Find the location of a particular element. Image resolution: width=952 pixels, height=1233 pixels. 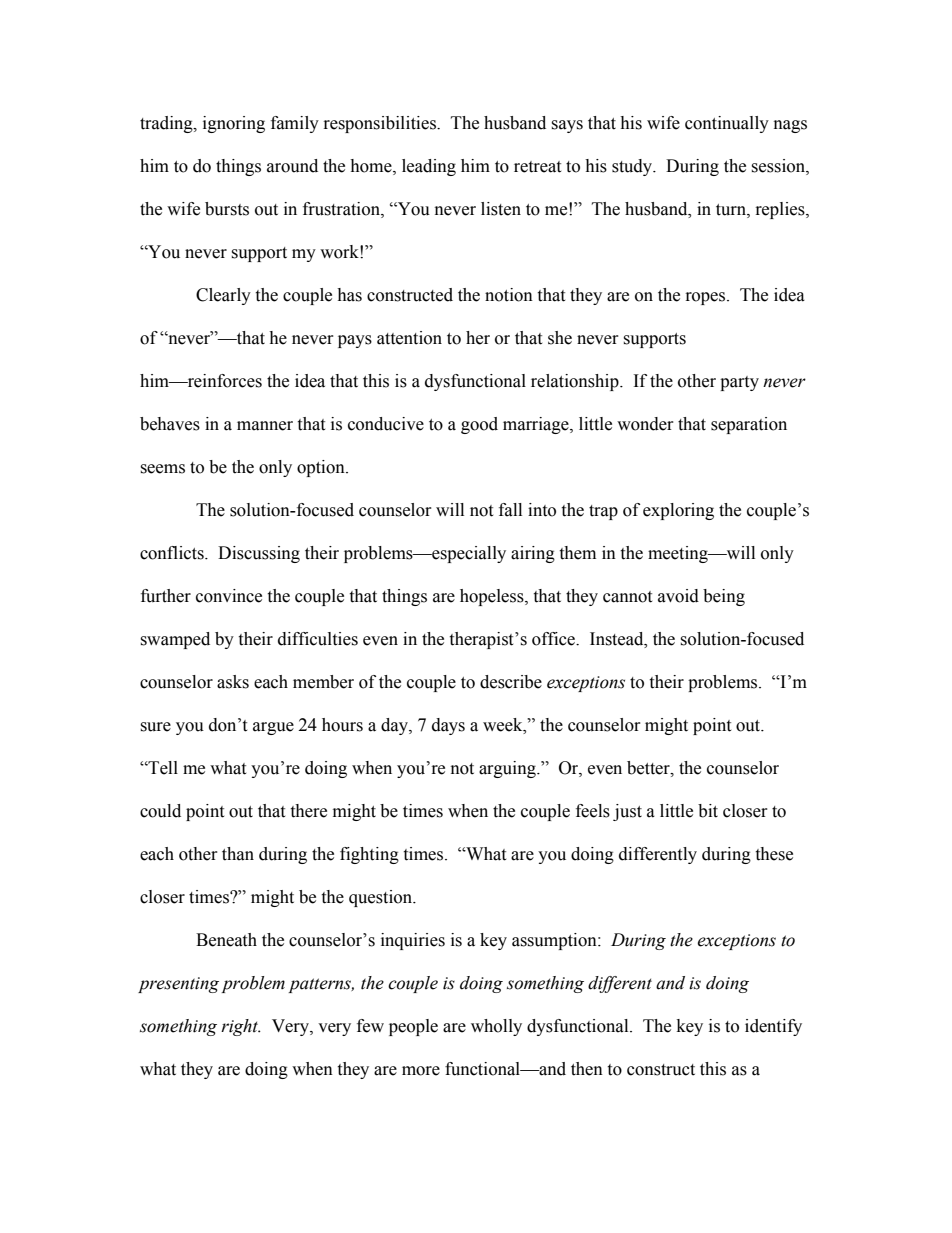

identify is located at coordinates (773, 1027).
